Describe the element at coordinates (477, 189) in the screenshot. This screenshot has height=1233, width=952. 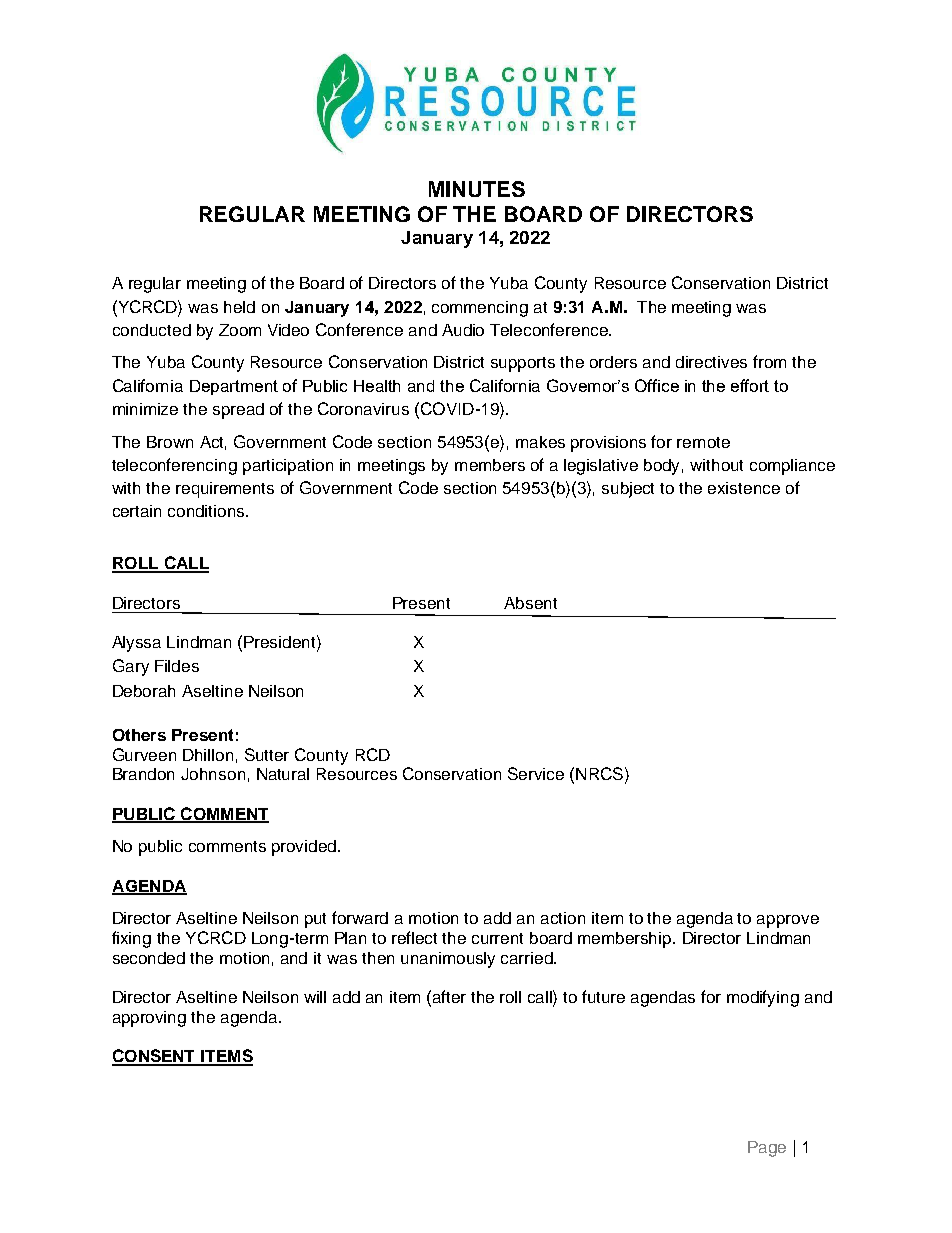
I see `MINUTES` at that location.
